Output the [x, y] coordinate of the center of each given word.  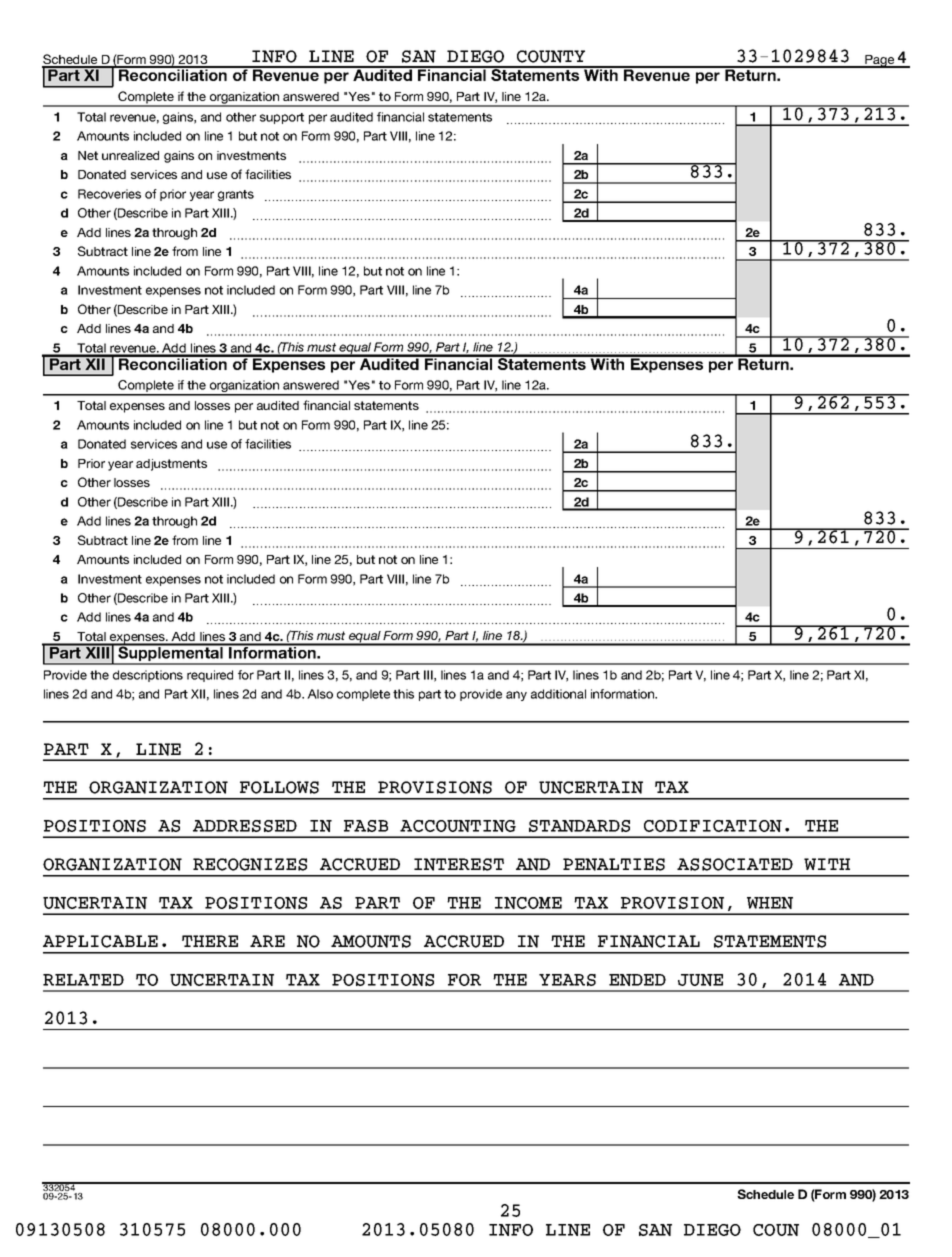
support [282, 118]
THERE [210, 941]
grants [236, 195]
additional [558, 694]
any [516, 696]
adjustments [171, 465]
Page [880, 61]
